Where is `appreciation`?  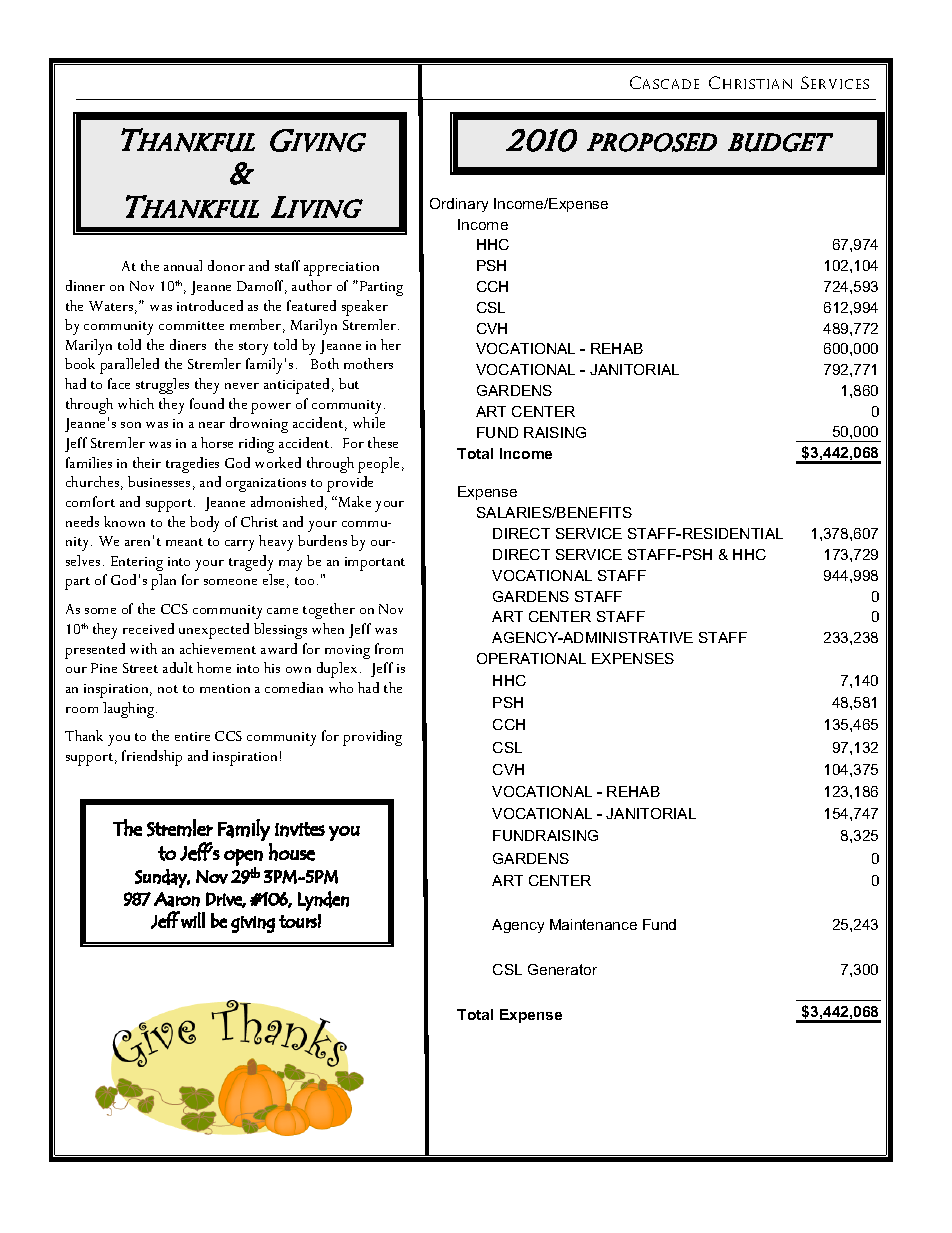
appreciation is located at coordinates (341, 269).
